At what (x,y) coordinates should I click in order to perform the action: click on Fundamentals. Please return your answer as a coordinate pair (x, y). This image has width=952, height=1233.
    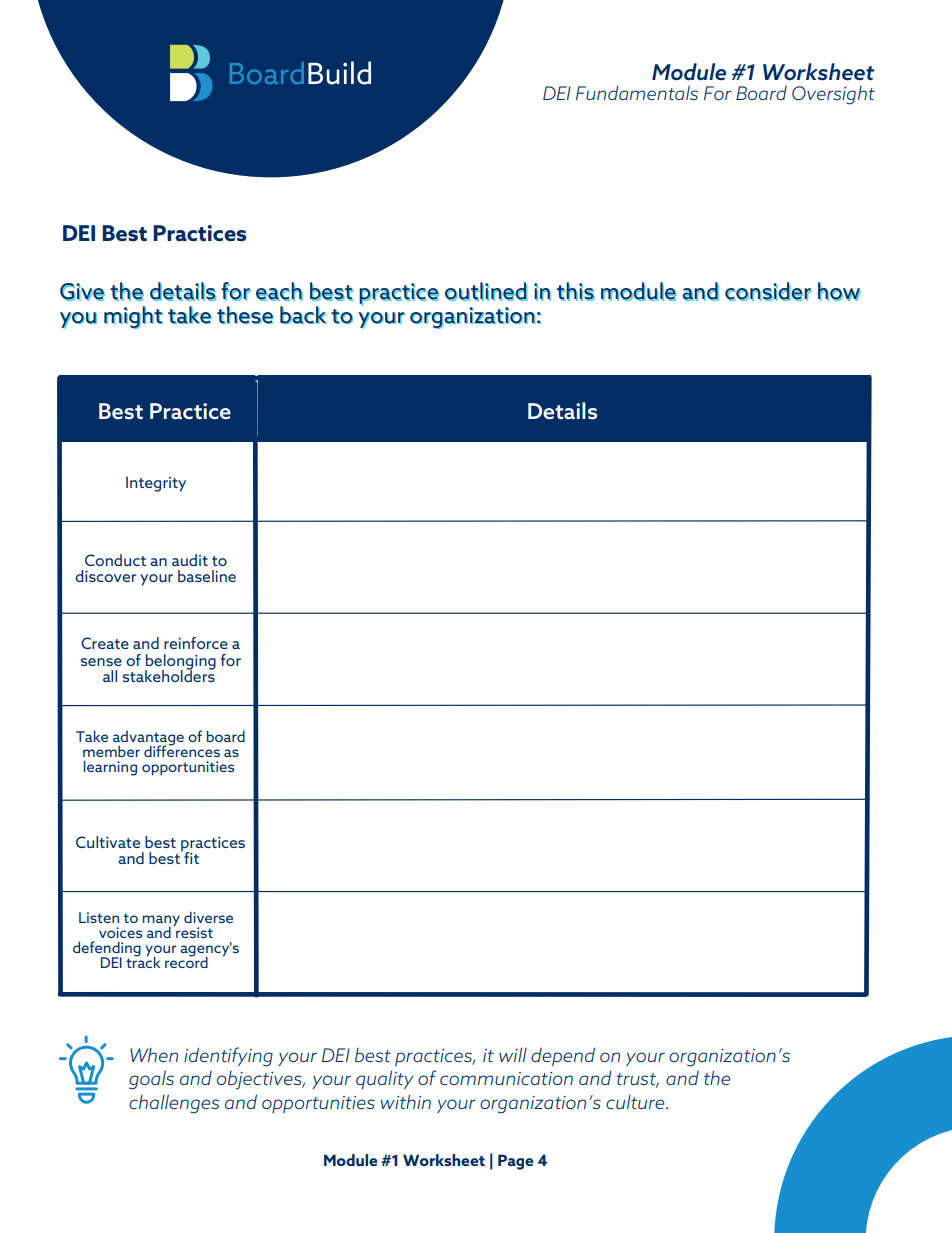
    Looking at the image, I should click on (637, 93).
